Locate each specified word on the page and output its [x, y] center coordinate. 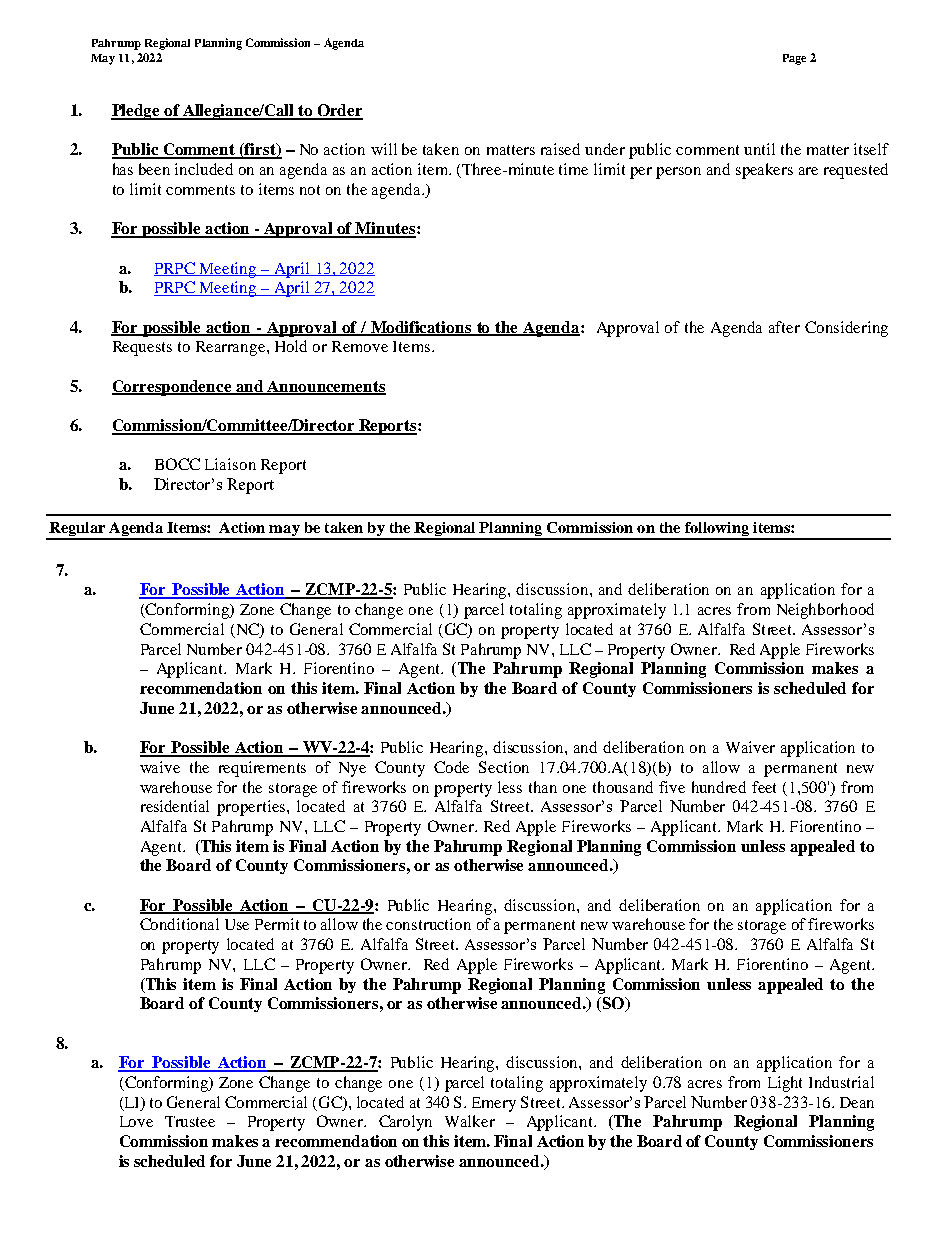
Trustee [190, 1121]
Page [794, 59]
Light [785, 1084]
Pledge [137, 112]
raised [560, 149]
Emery [494, 1104]
